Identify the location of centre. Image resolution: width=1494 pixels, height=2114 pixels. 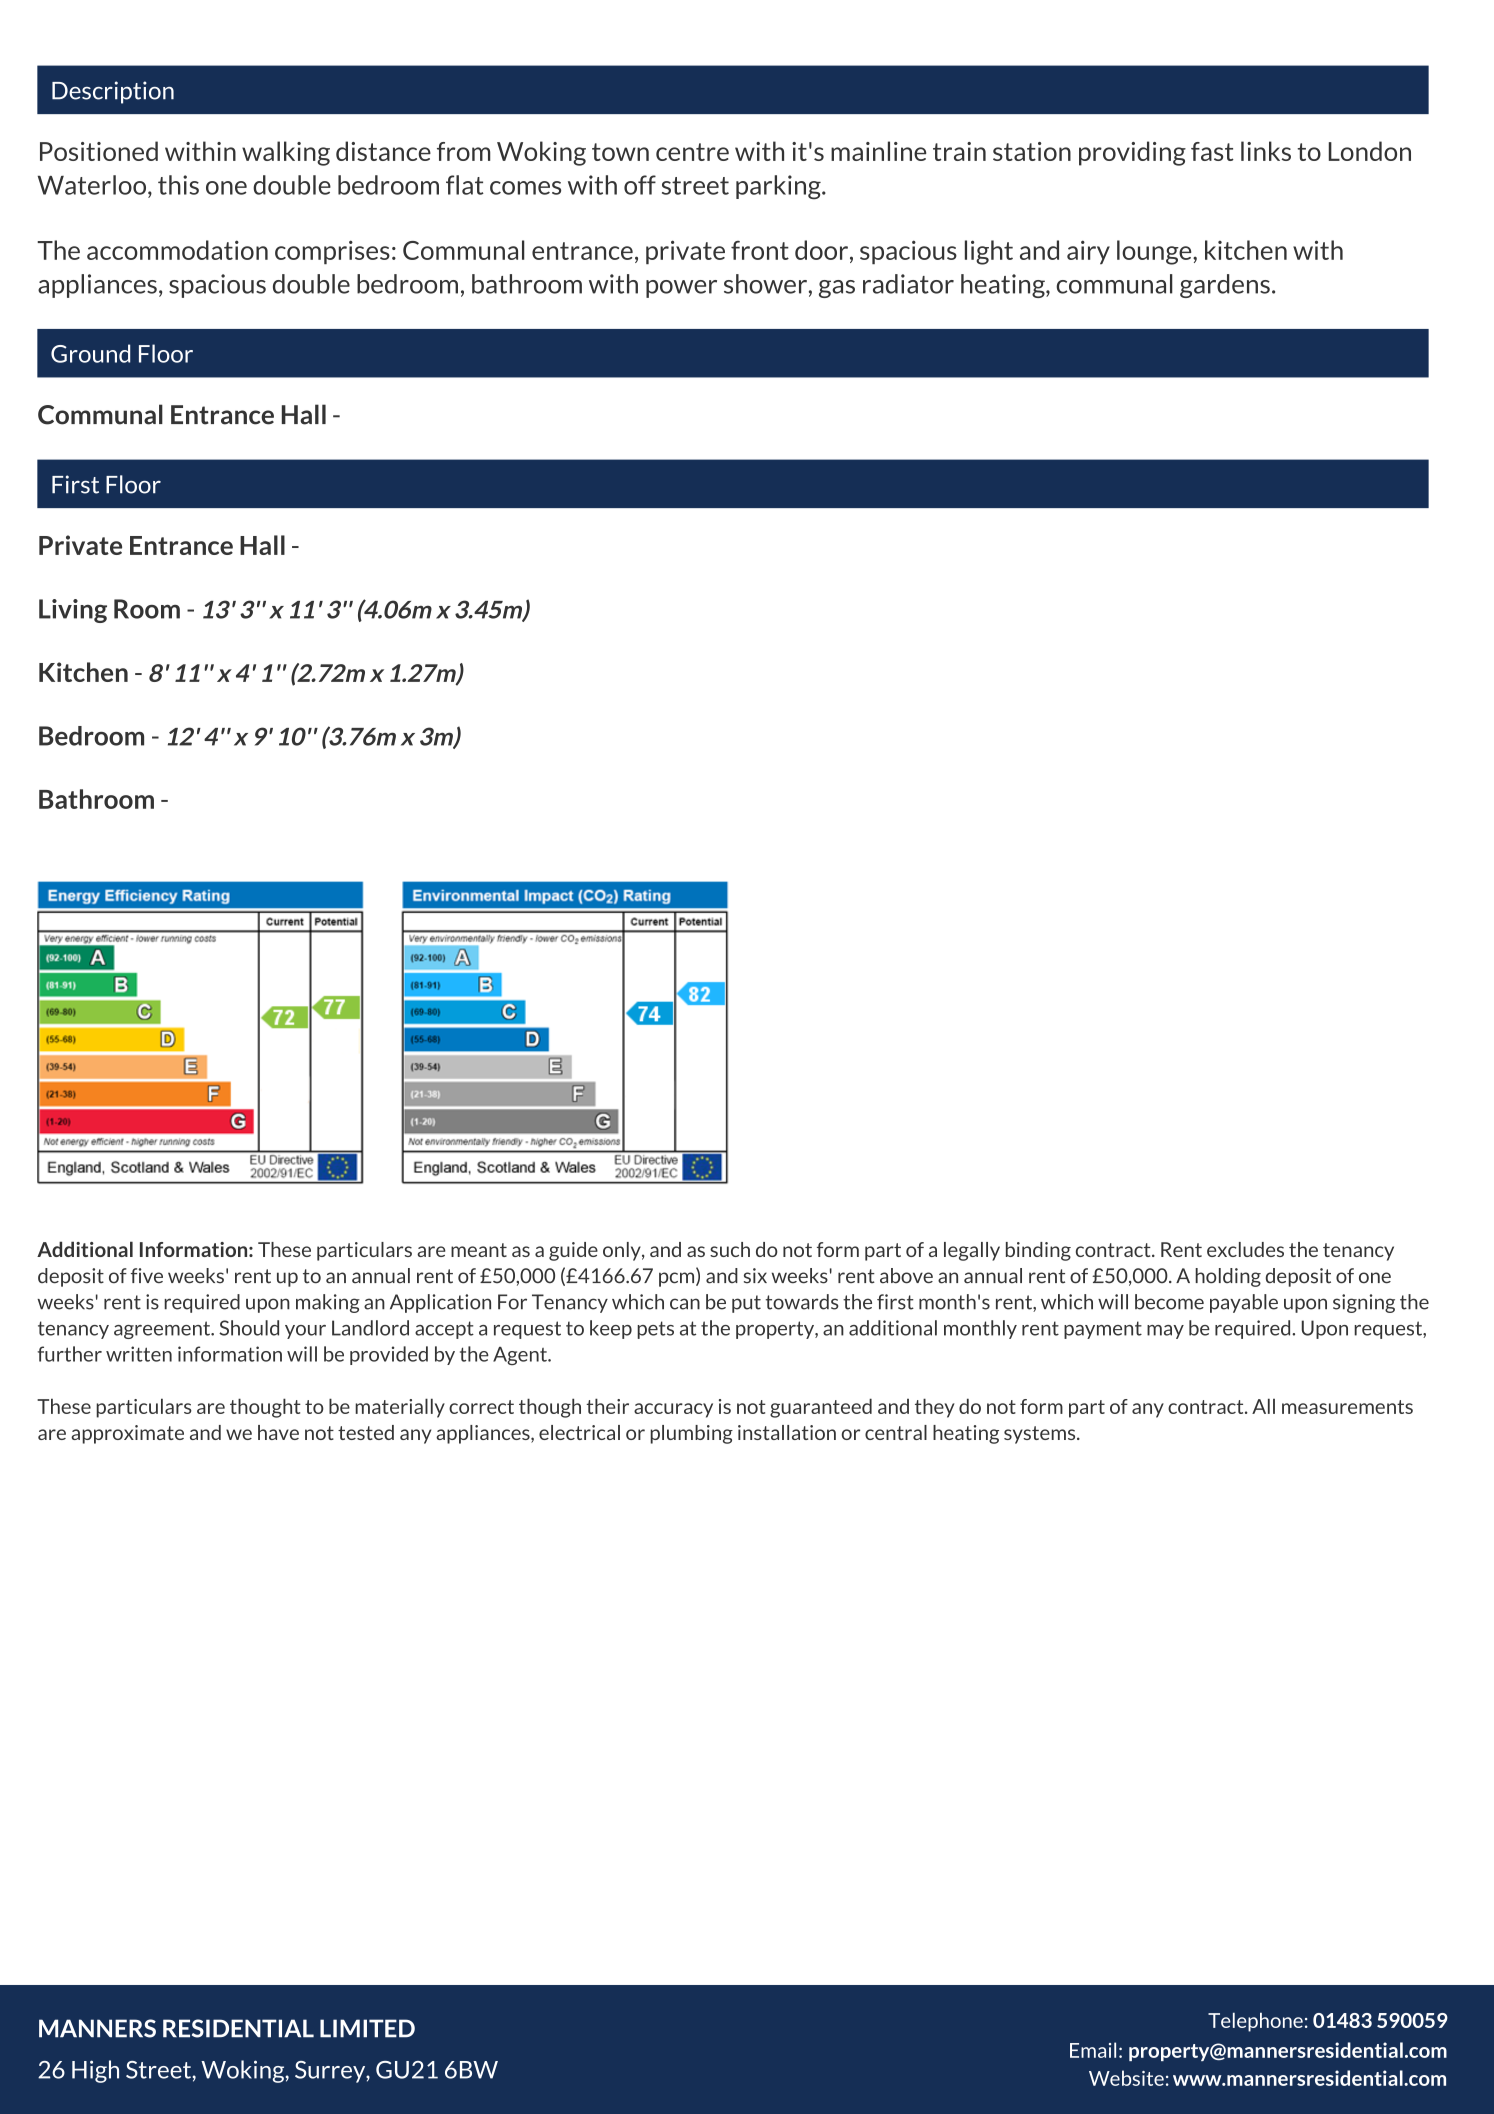
(692, 152).
